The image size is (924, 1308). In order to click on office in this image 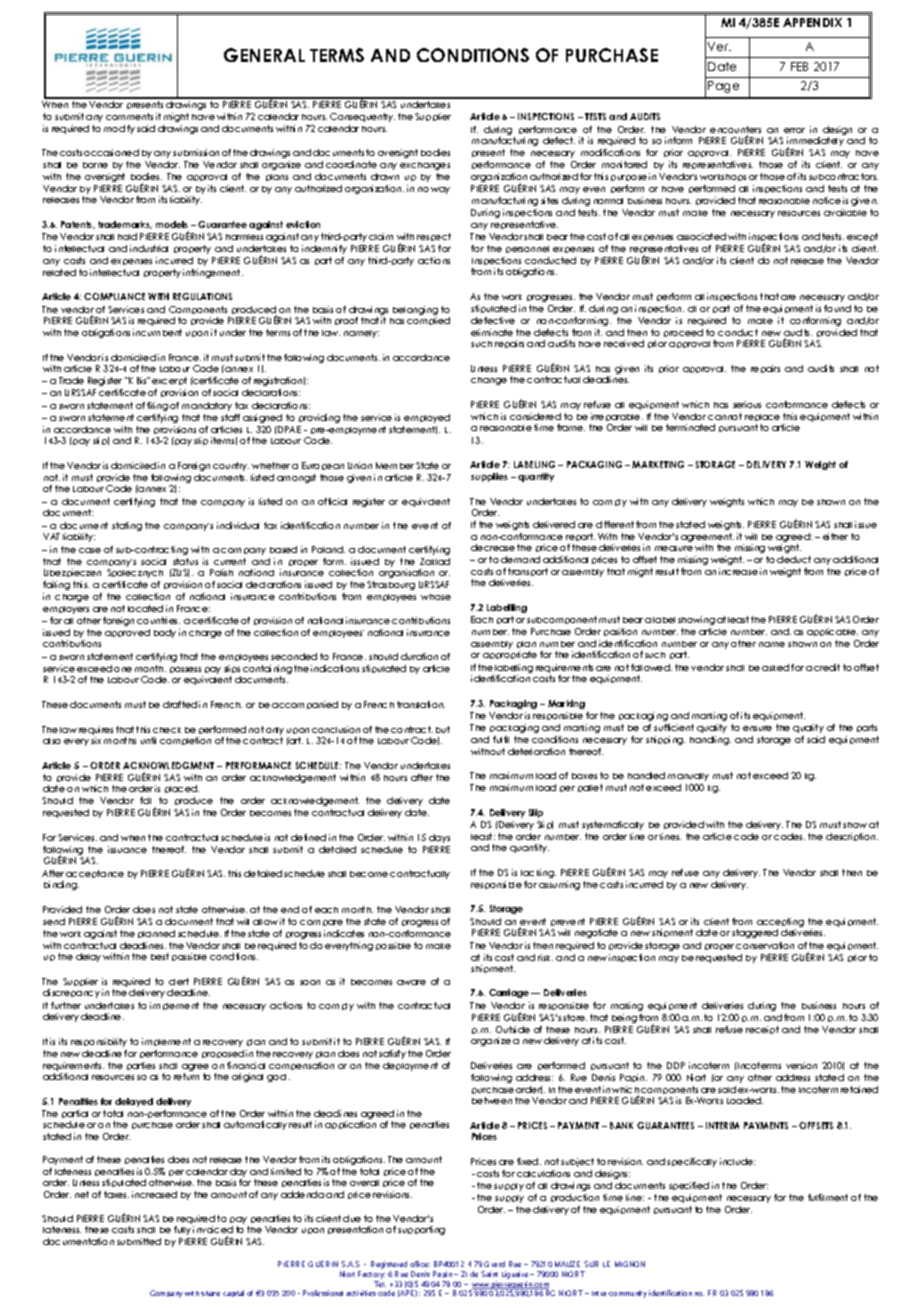, I will do `click(420, 1264)`.
